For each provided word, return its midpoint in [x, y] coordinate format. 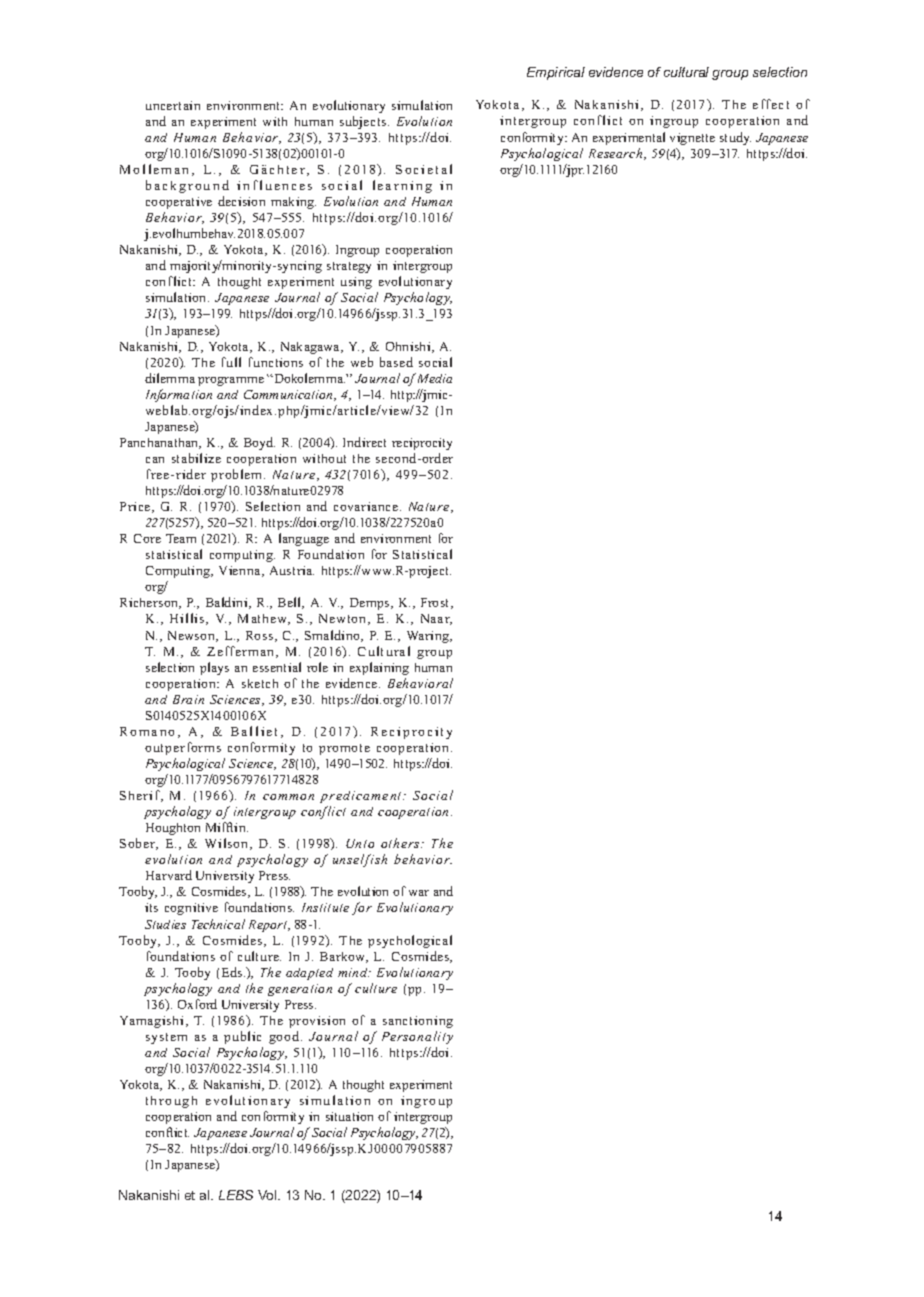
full [231, 362]
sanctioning [418, 1022]
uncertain [173, 105]
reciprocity [422, 444]
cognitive [191, 909]
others [401, 843]
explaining [379, 668]
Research [617, 154]
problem [238, 475]
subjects [364, 122]
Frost [436, 603]
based [396, 362]
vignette [692, 139]
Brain [188, 699]
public [242, 1037]
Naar [436, 619]
